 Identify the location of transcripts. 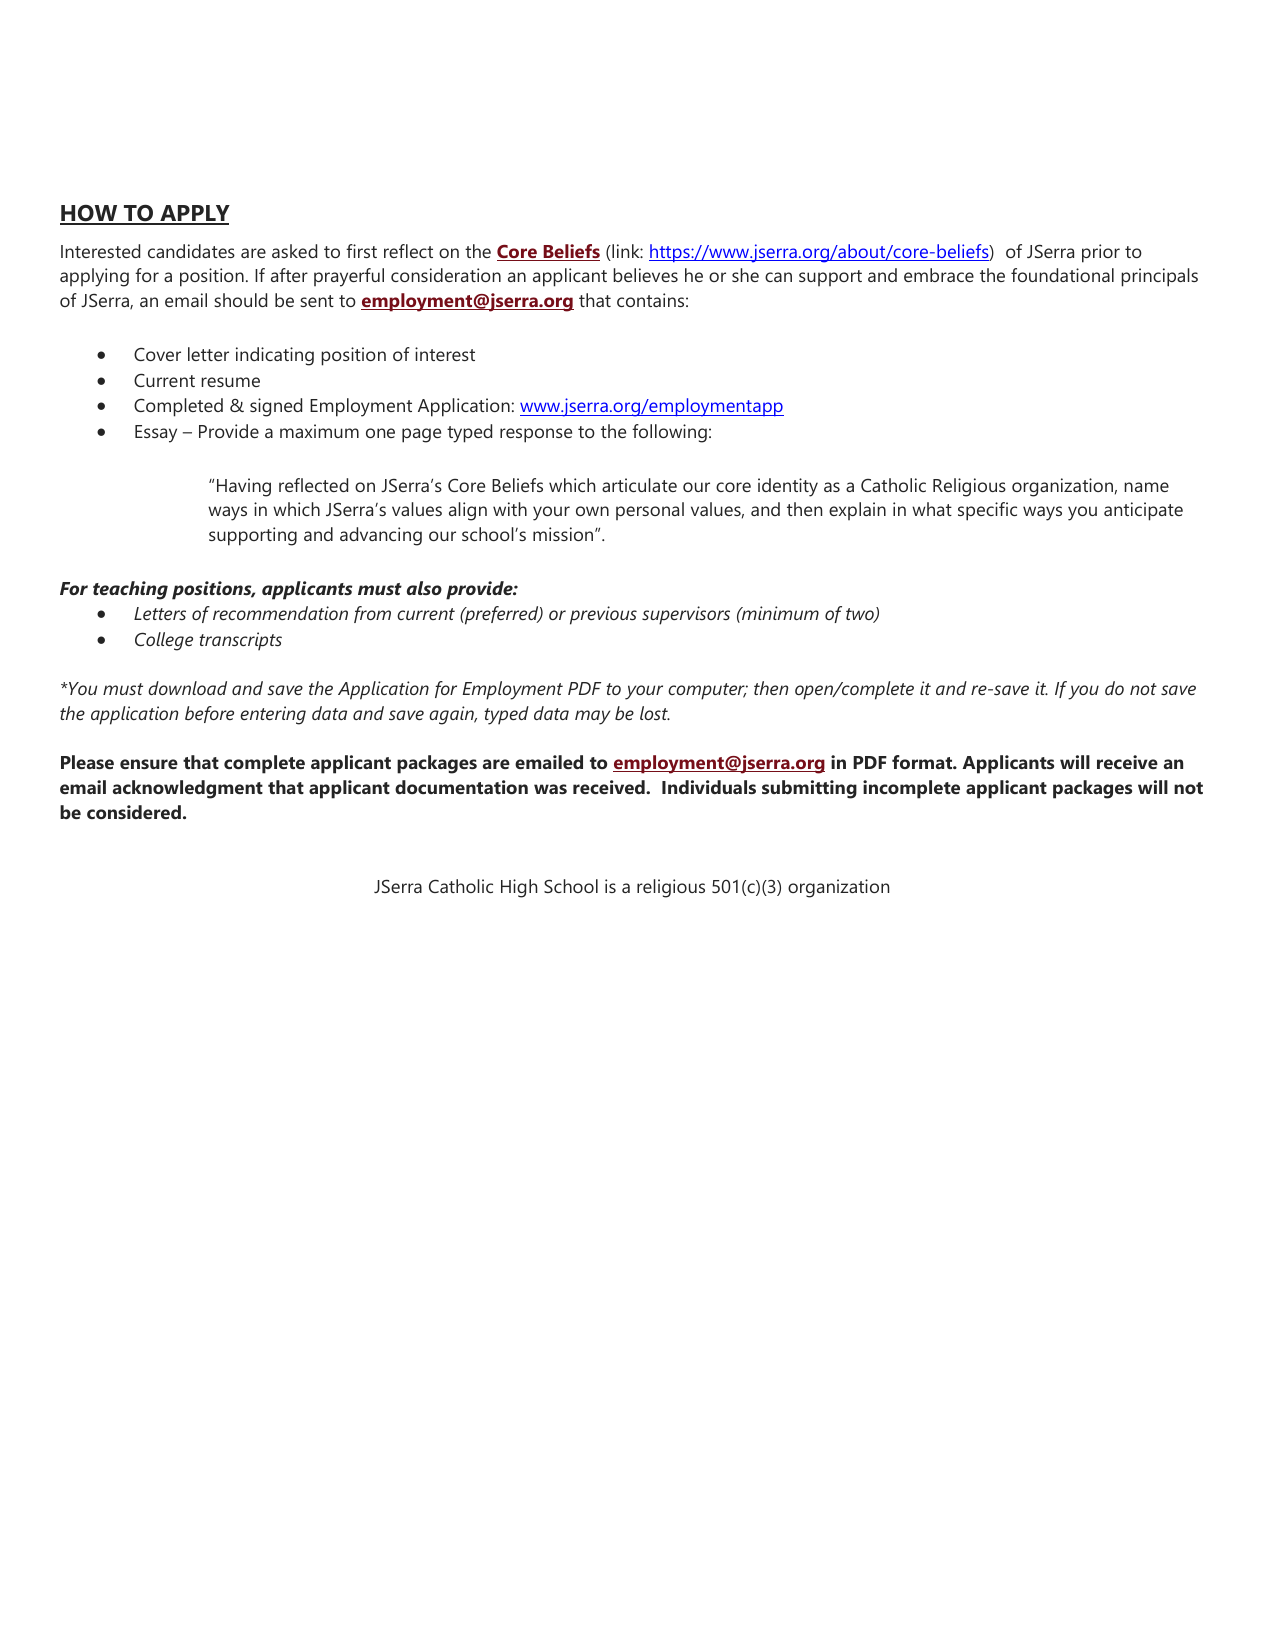
(240, 641).
